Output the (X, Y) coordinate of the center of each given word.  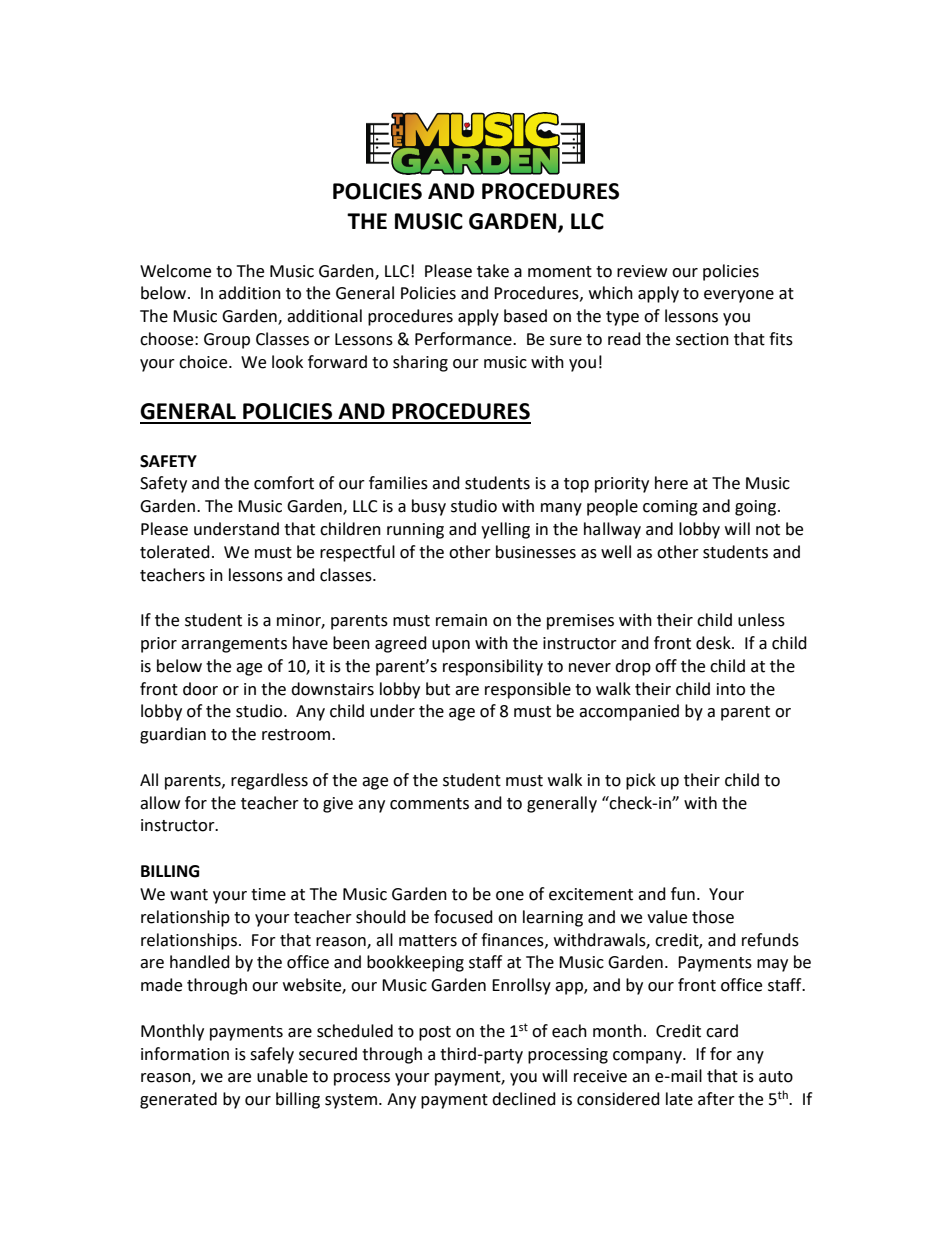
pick (641, 781)
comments (429, 804)
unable (282, 1076)
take (493, 271)
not (768, 530)
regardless (269, 781)
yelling (505, 530)
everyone (739, 296)
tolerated (175, 552)
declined (524, 1099)
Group (227, 341)
